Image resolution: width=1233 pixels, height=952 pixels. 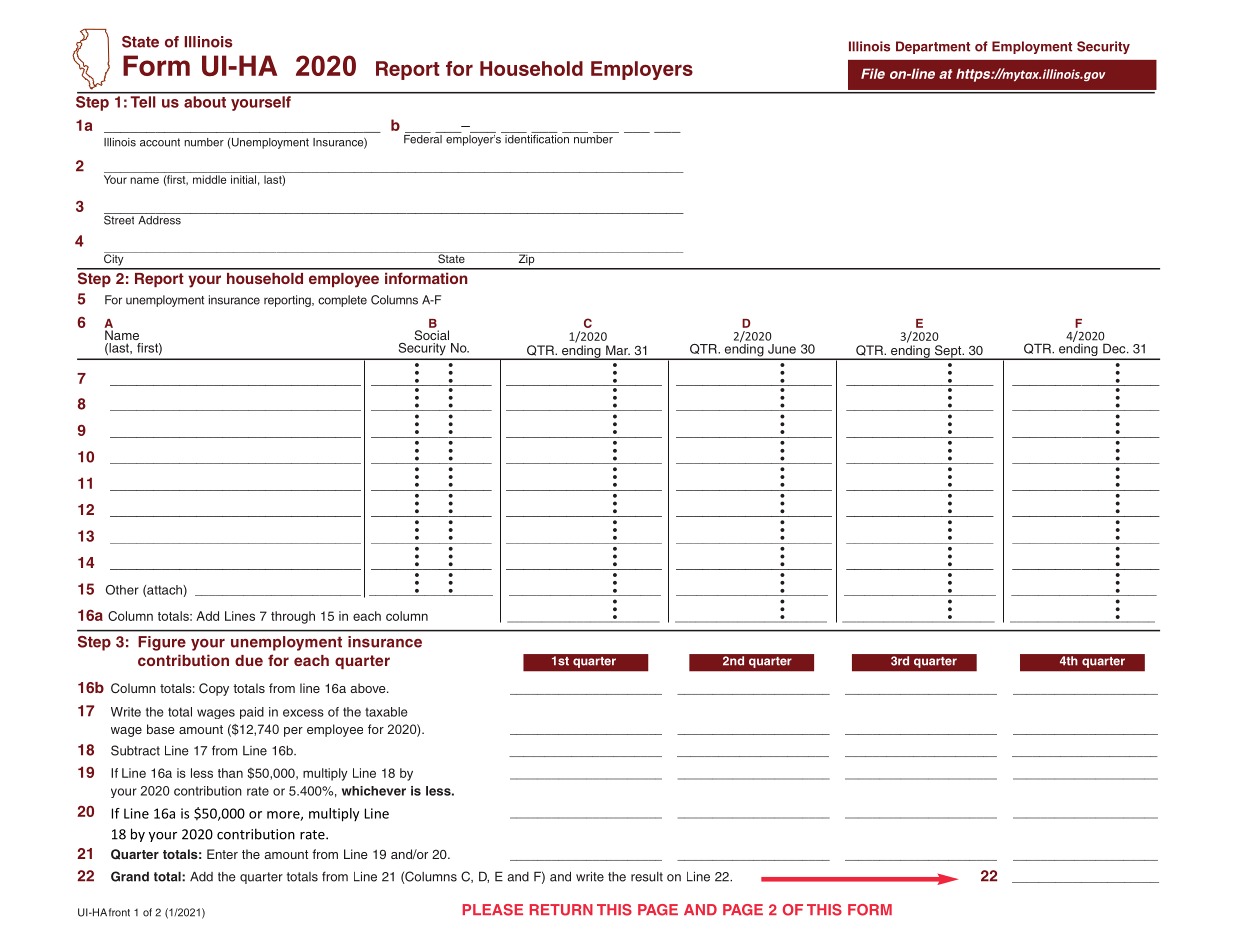 What do you see at coordinates (342, 301) in the screenshot?
I see `complete` at bounding box center [342, 301].
